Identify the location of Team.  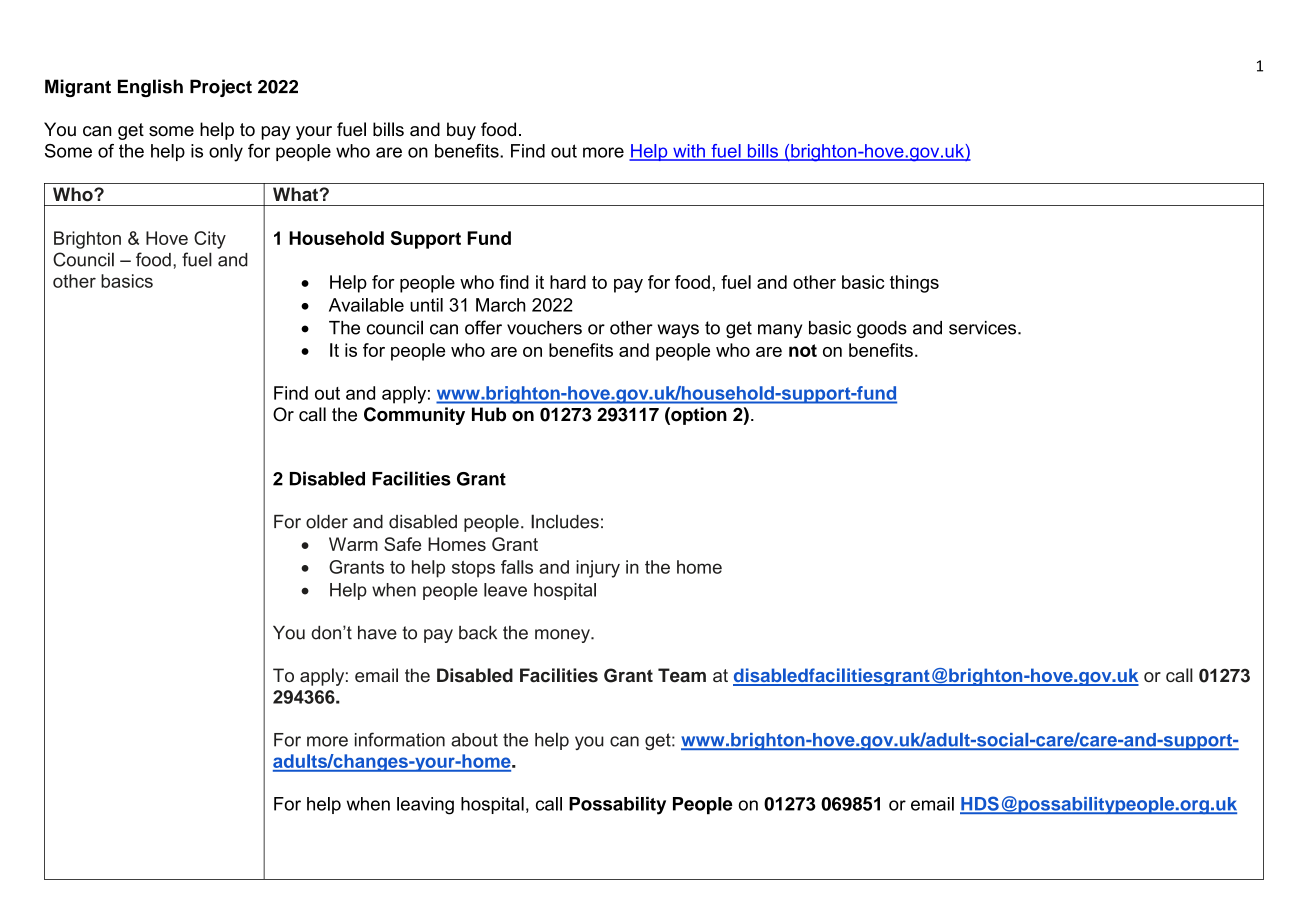
(682, 675).
